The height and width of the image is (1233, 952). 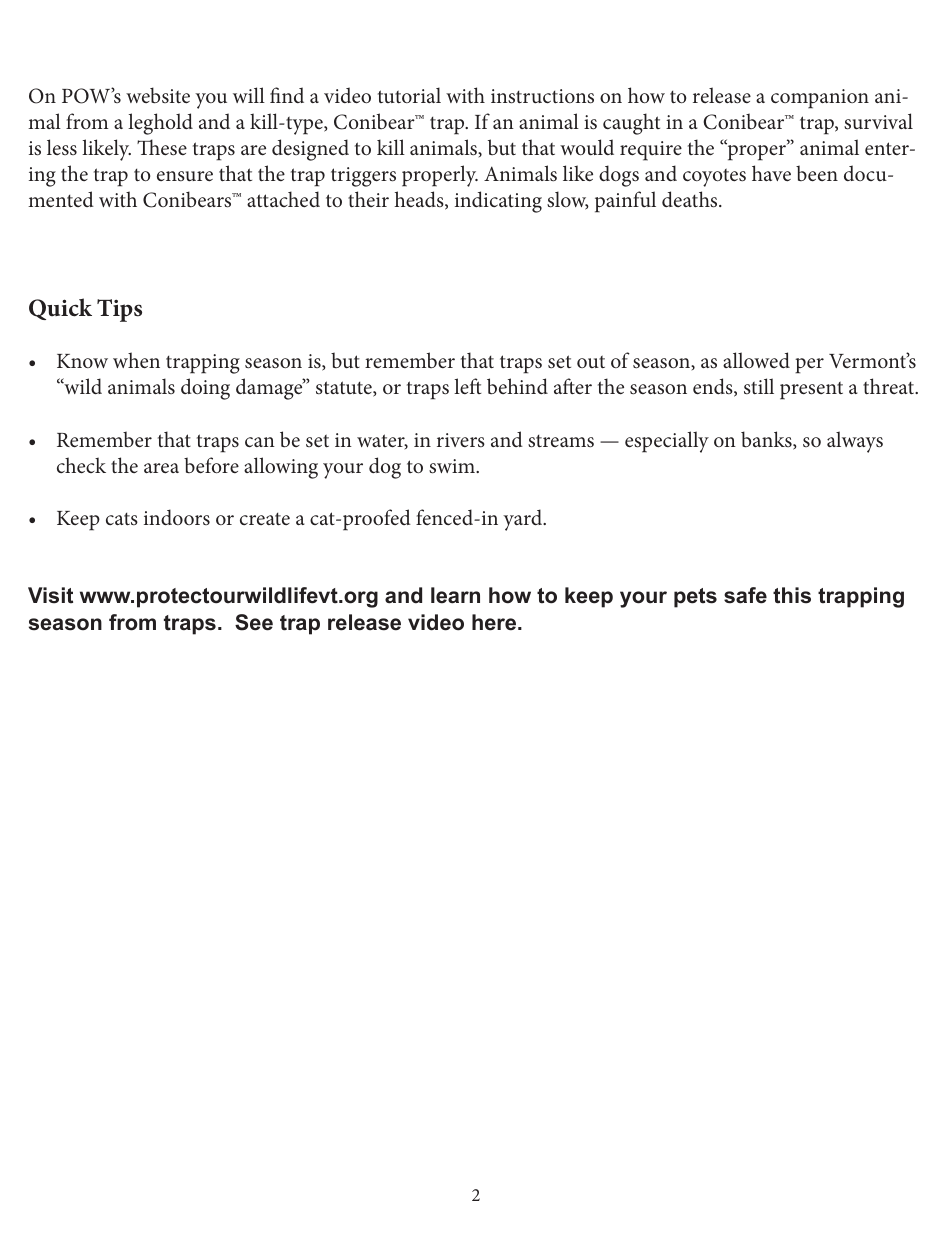 I want to click on Visit, so click(x=50, y=595).
